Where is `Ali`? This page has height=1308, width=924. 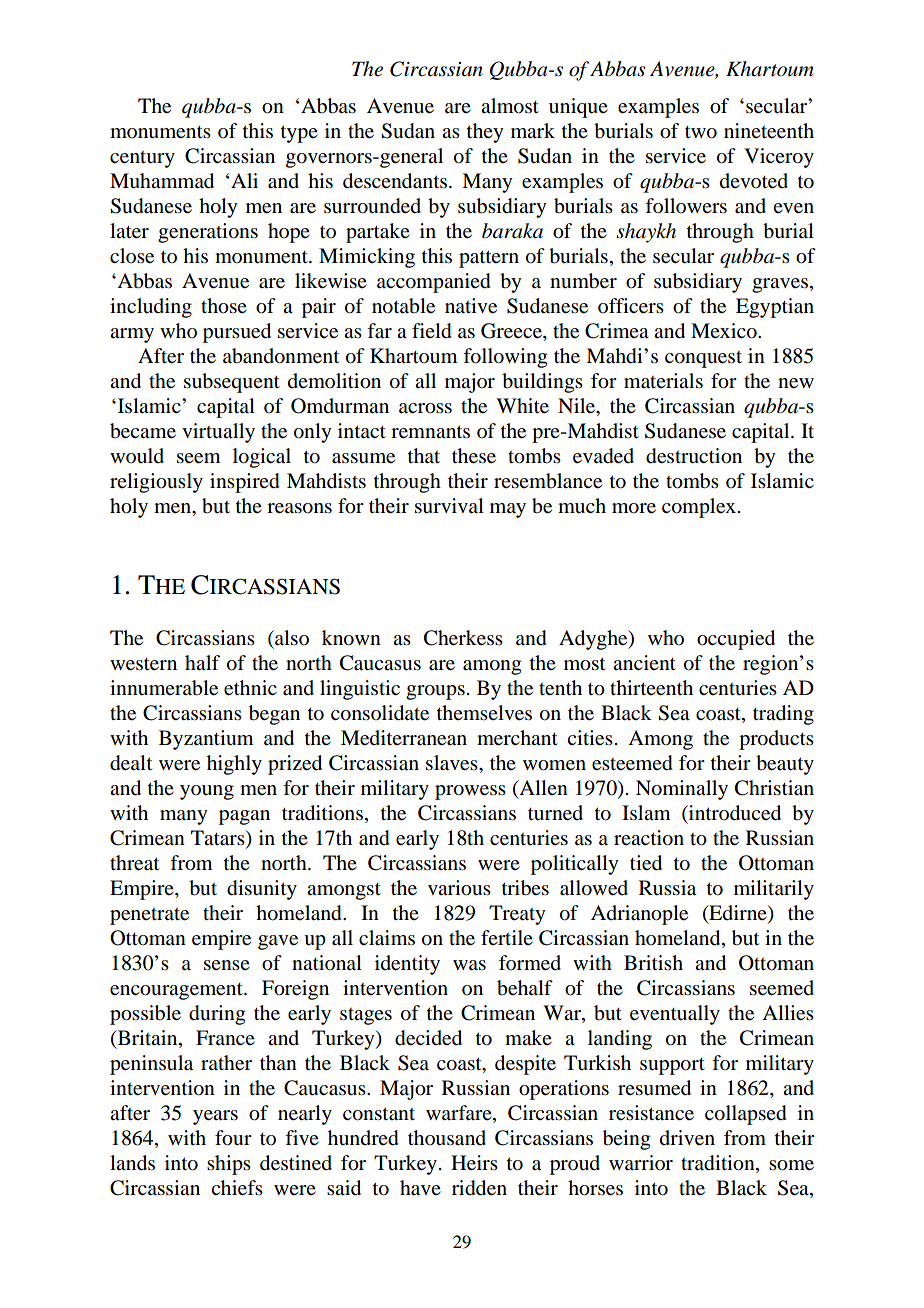 Ali is located at coordinates (243, 180).
